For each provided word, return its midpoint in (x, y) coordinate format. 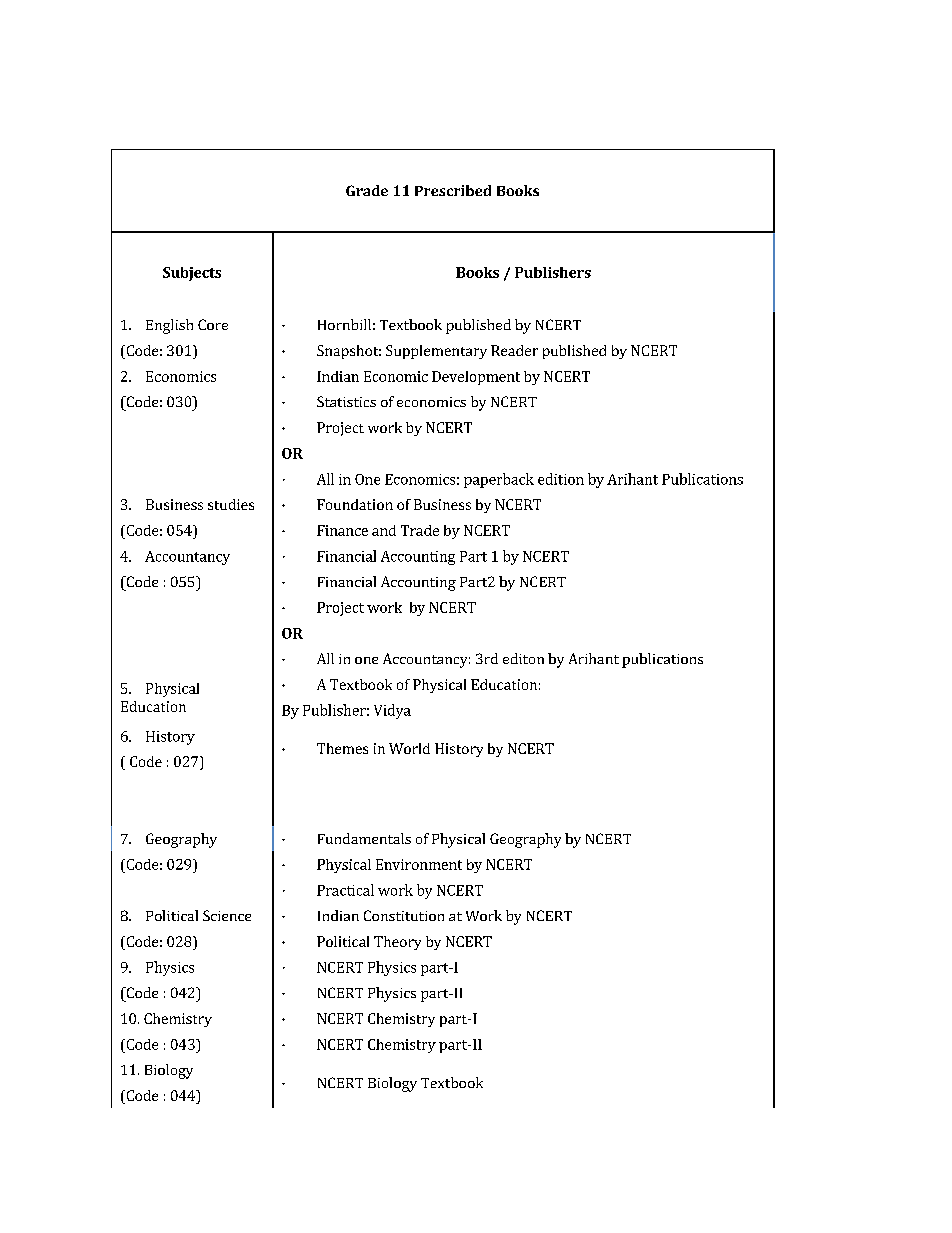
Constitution (404, 915)
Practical (345, 890)
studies (231, 504)
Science (227, 915)
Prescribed (453, 190)
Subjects (192, 274)
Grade (367, 190)
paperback (499, 480)
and (384, 530)
